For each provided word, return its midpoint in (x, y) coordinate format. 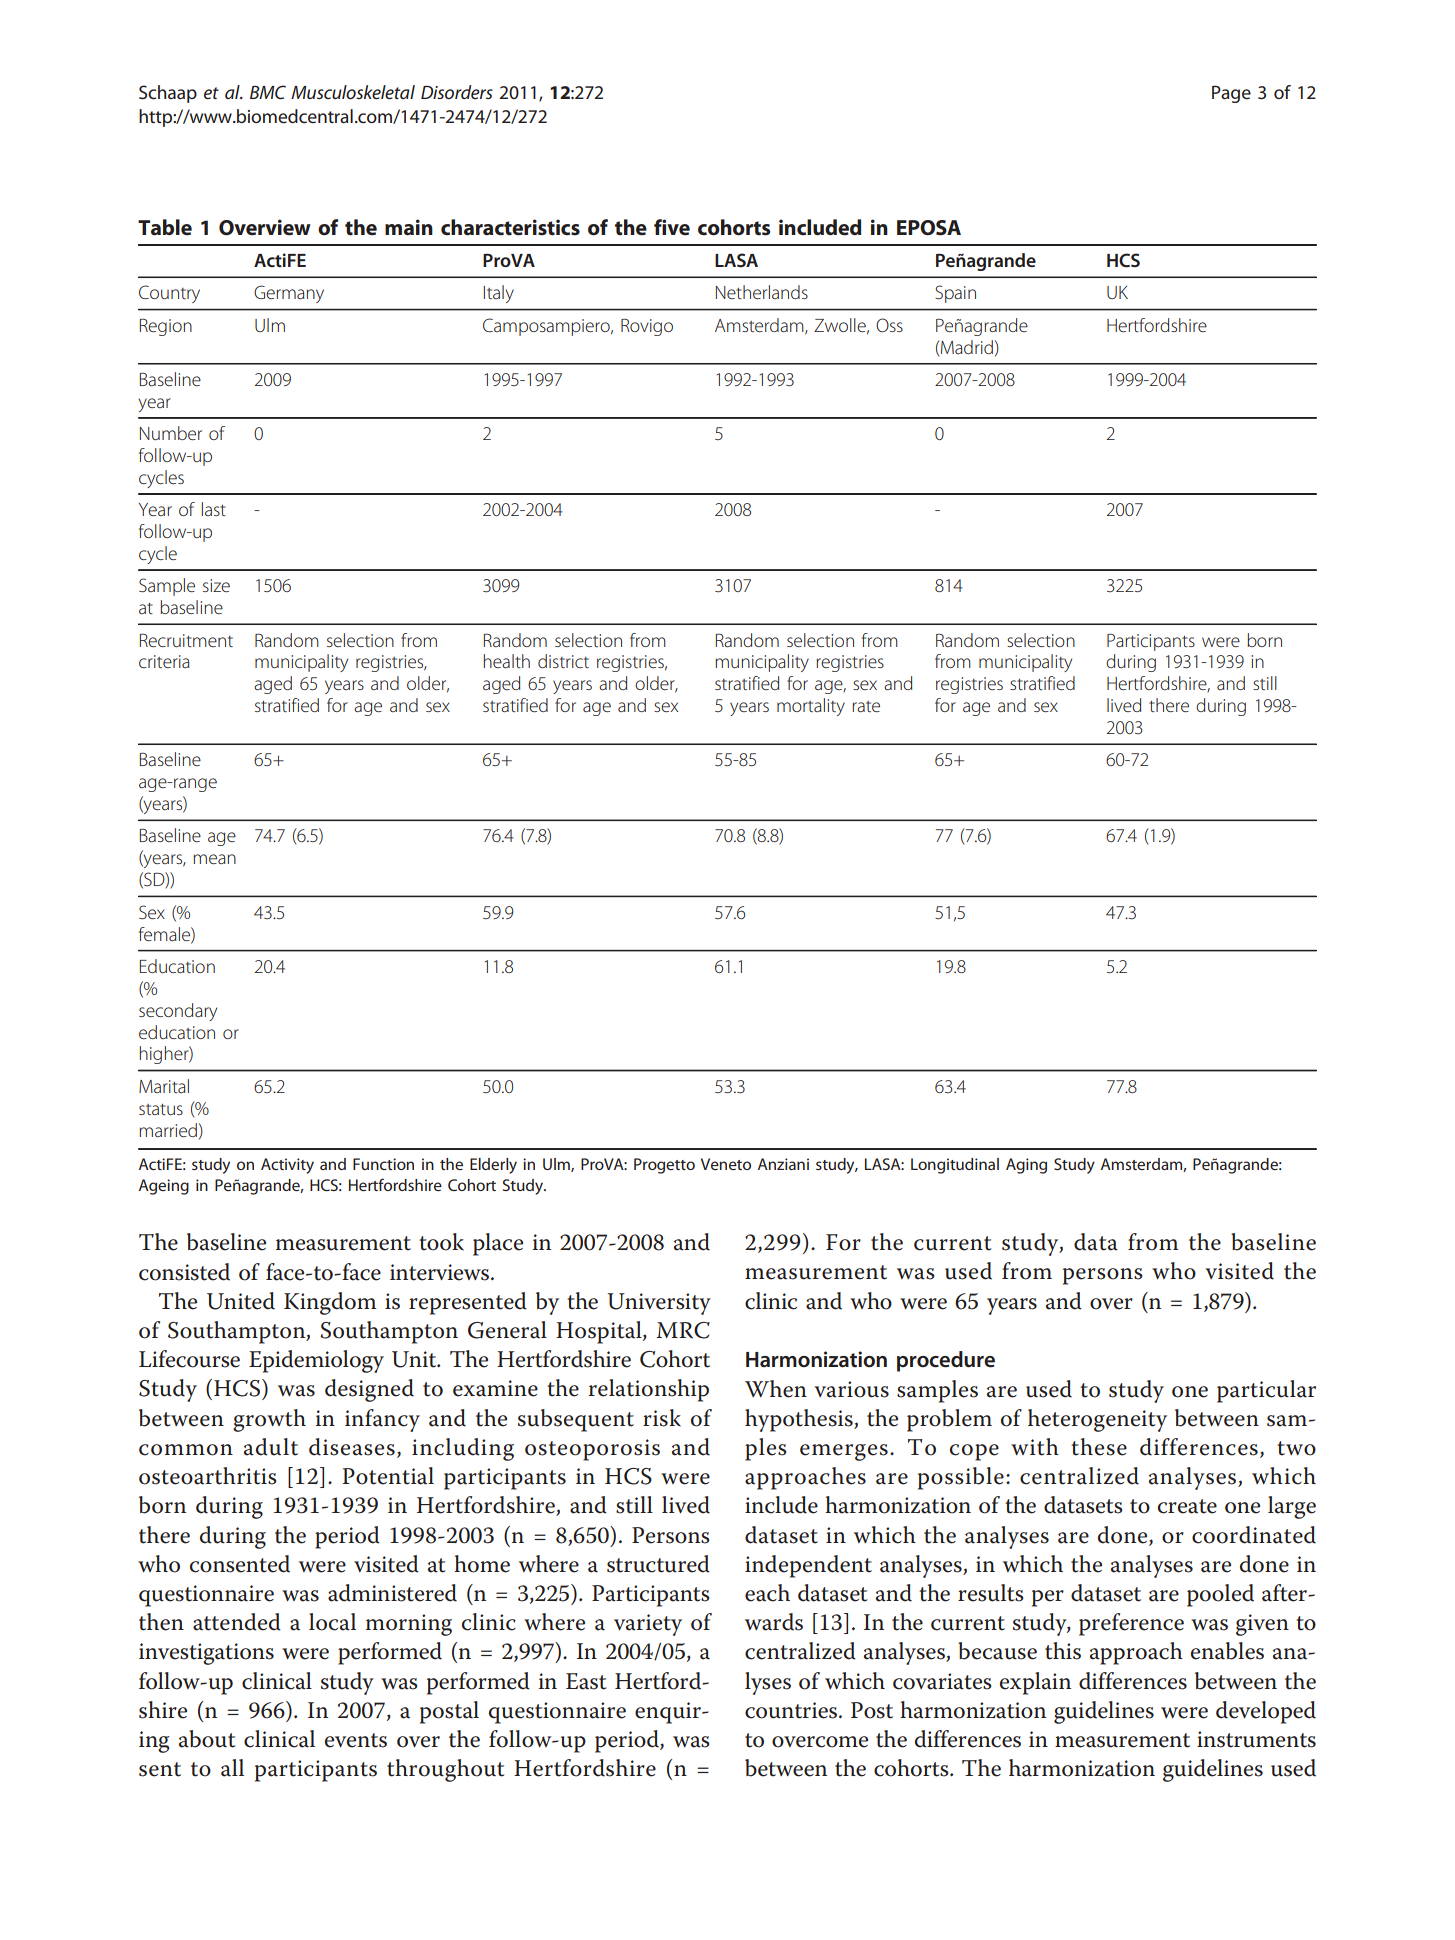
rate (866, 706)
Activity (287, 1166)
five (672, 227)
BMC (268, 92)
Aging (1026, 1166)
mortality (811, 707)
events (356, 1740)
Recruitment (186, 640)
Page (1231, 94)
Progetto (664, 1166)
